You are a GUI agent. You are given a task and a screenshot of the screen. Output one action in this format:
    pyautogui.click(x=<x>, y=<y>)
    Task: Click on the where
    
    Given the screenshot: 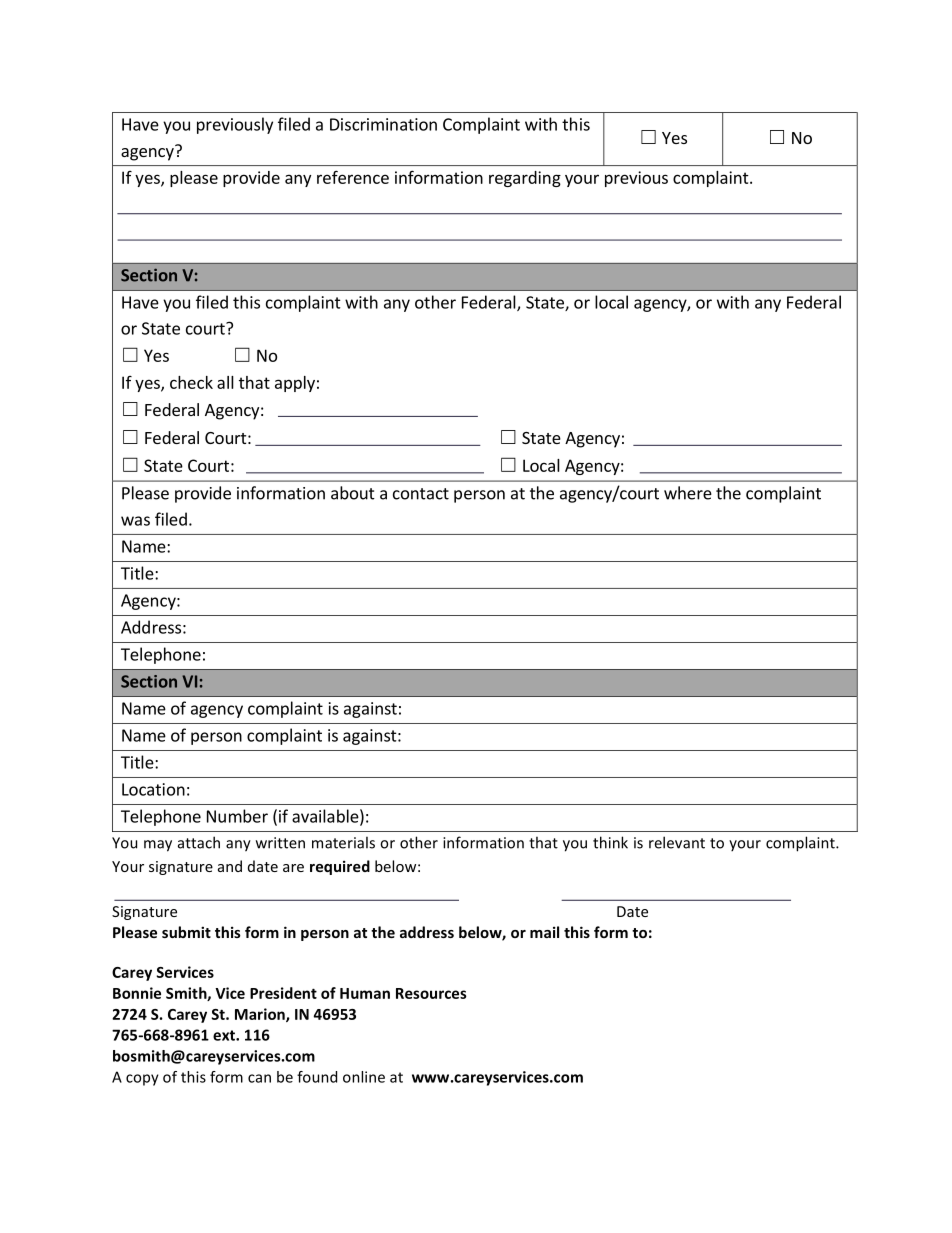 What is the action you would take?
    pyautogui.click(x=688, y=493)
